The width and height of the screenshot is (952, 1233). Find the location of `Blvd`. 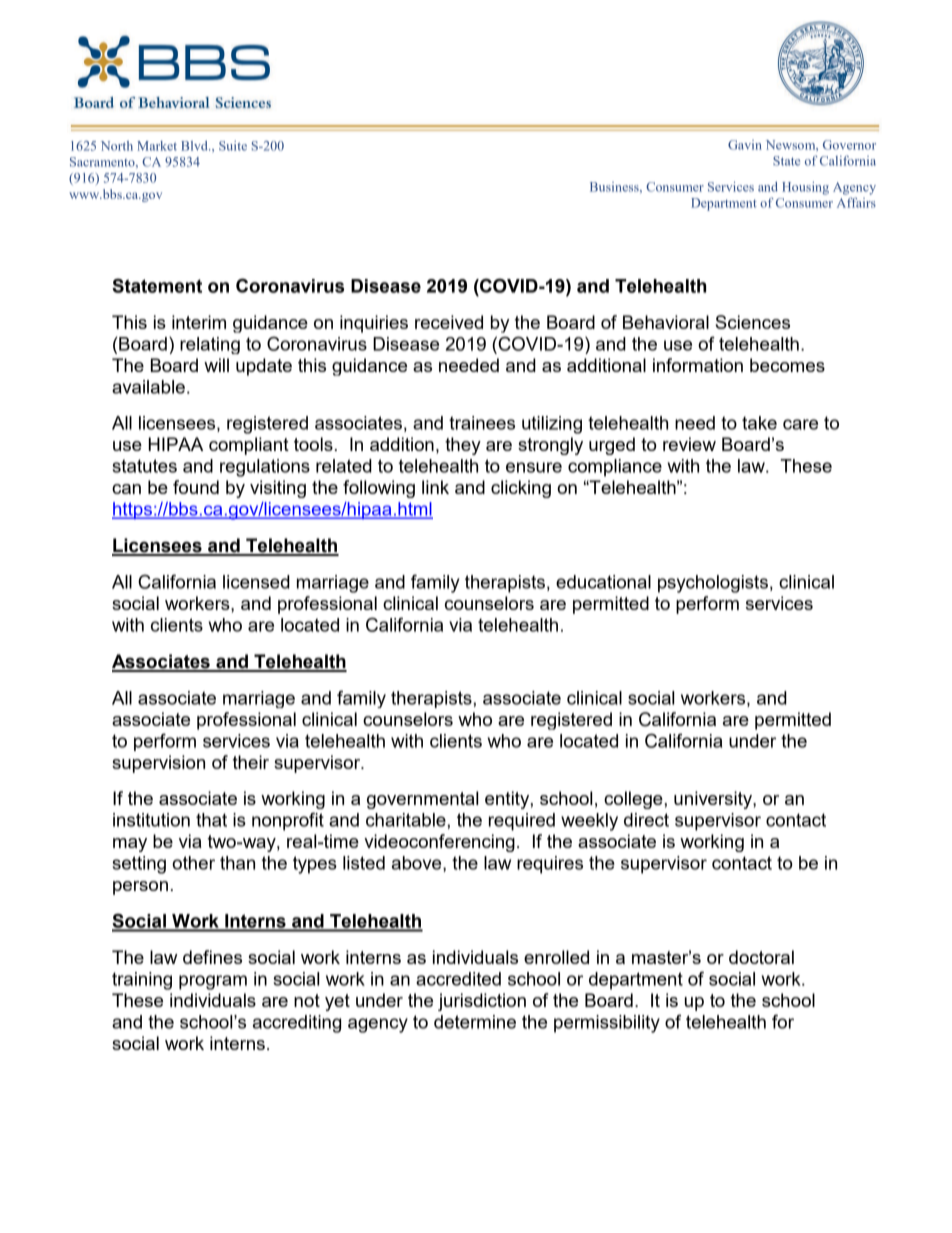

Blvd is located at coordinates (195, 146).
